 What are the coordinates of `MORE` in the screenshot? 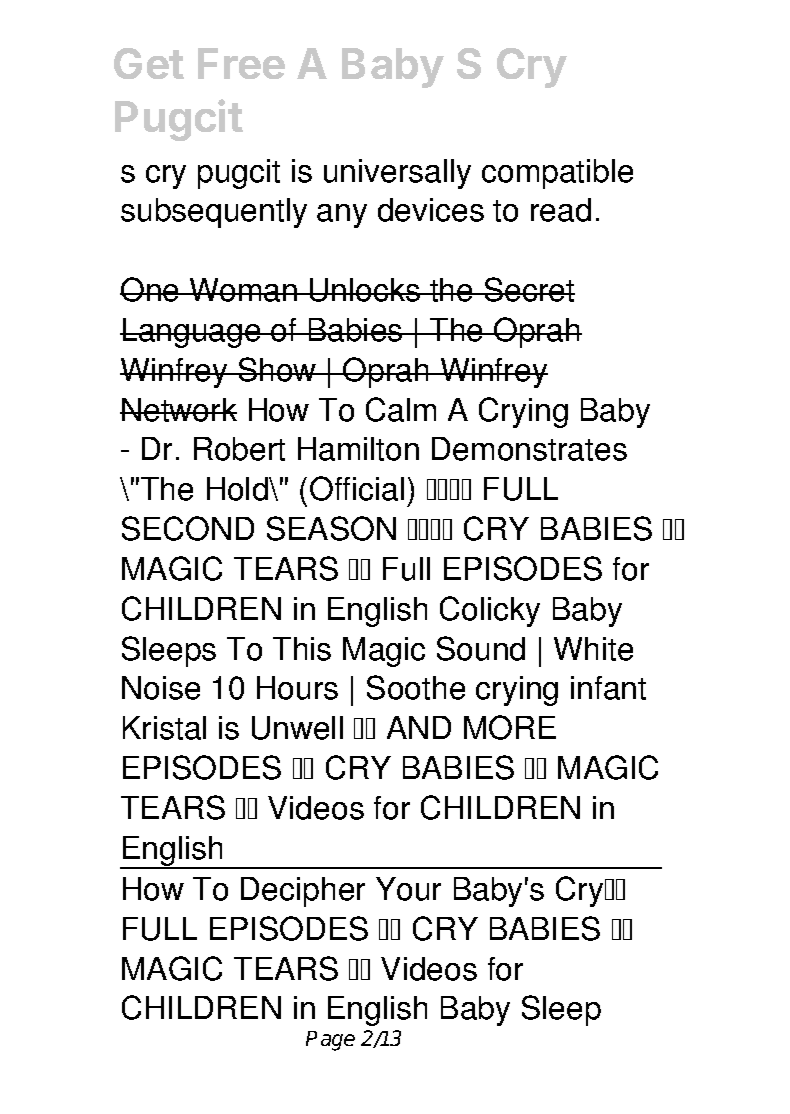 It's located at (510, 727).
